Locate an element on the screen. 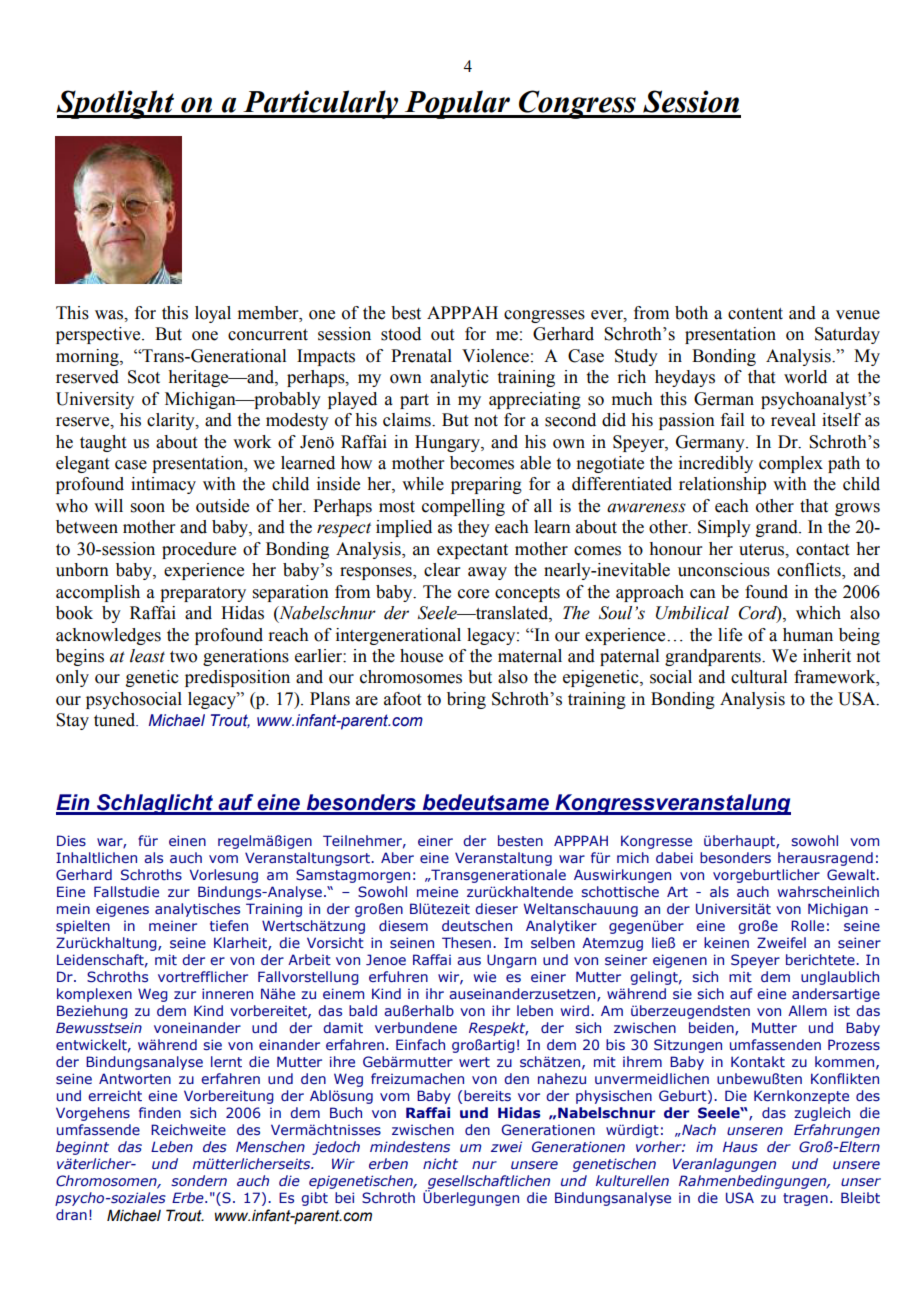 The height and width of the screenshot is (1308, 924). finden is located at coordinates (160, 1112).
